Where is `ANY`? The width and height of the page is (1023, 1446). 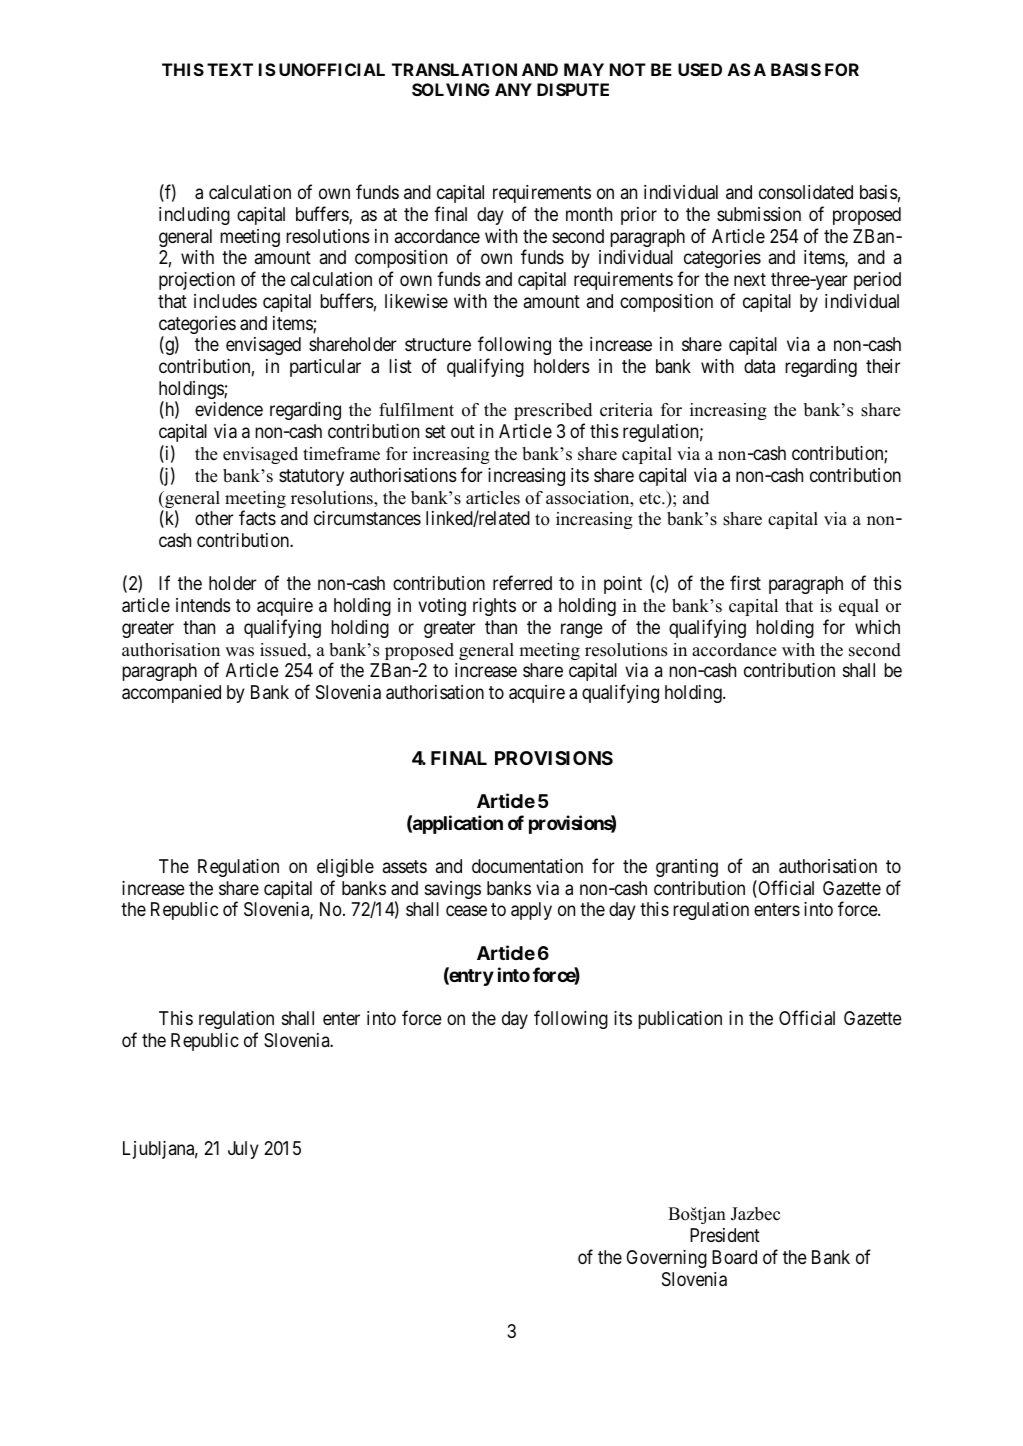 ANY is located at coordinates (513, 89).
